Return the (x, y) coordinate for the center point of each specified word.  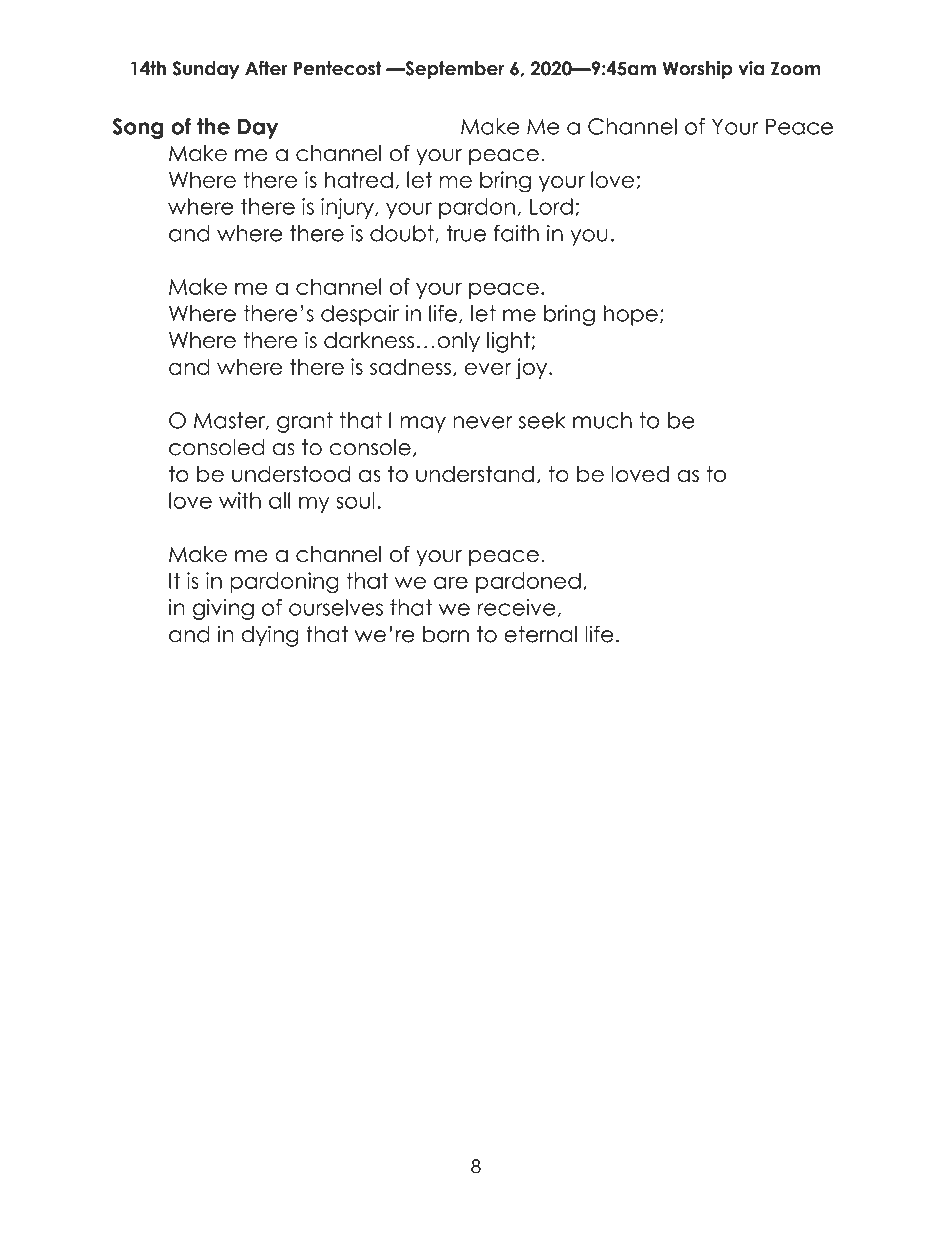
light (508, 342)
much (602, 420)
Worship (698, 70)
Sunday (206, 70)
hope (631, 315)
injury (348, 208)
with (240, 500)
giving (223, 609)
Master (230, 421)
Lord (551, 206)
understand (475, 473)
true (466, 233)
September (453, 70)
